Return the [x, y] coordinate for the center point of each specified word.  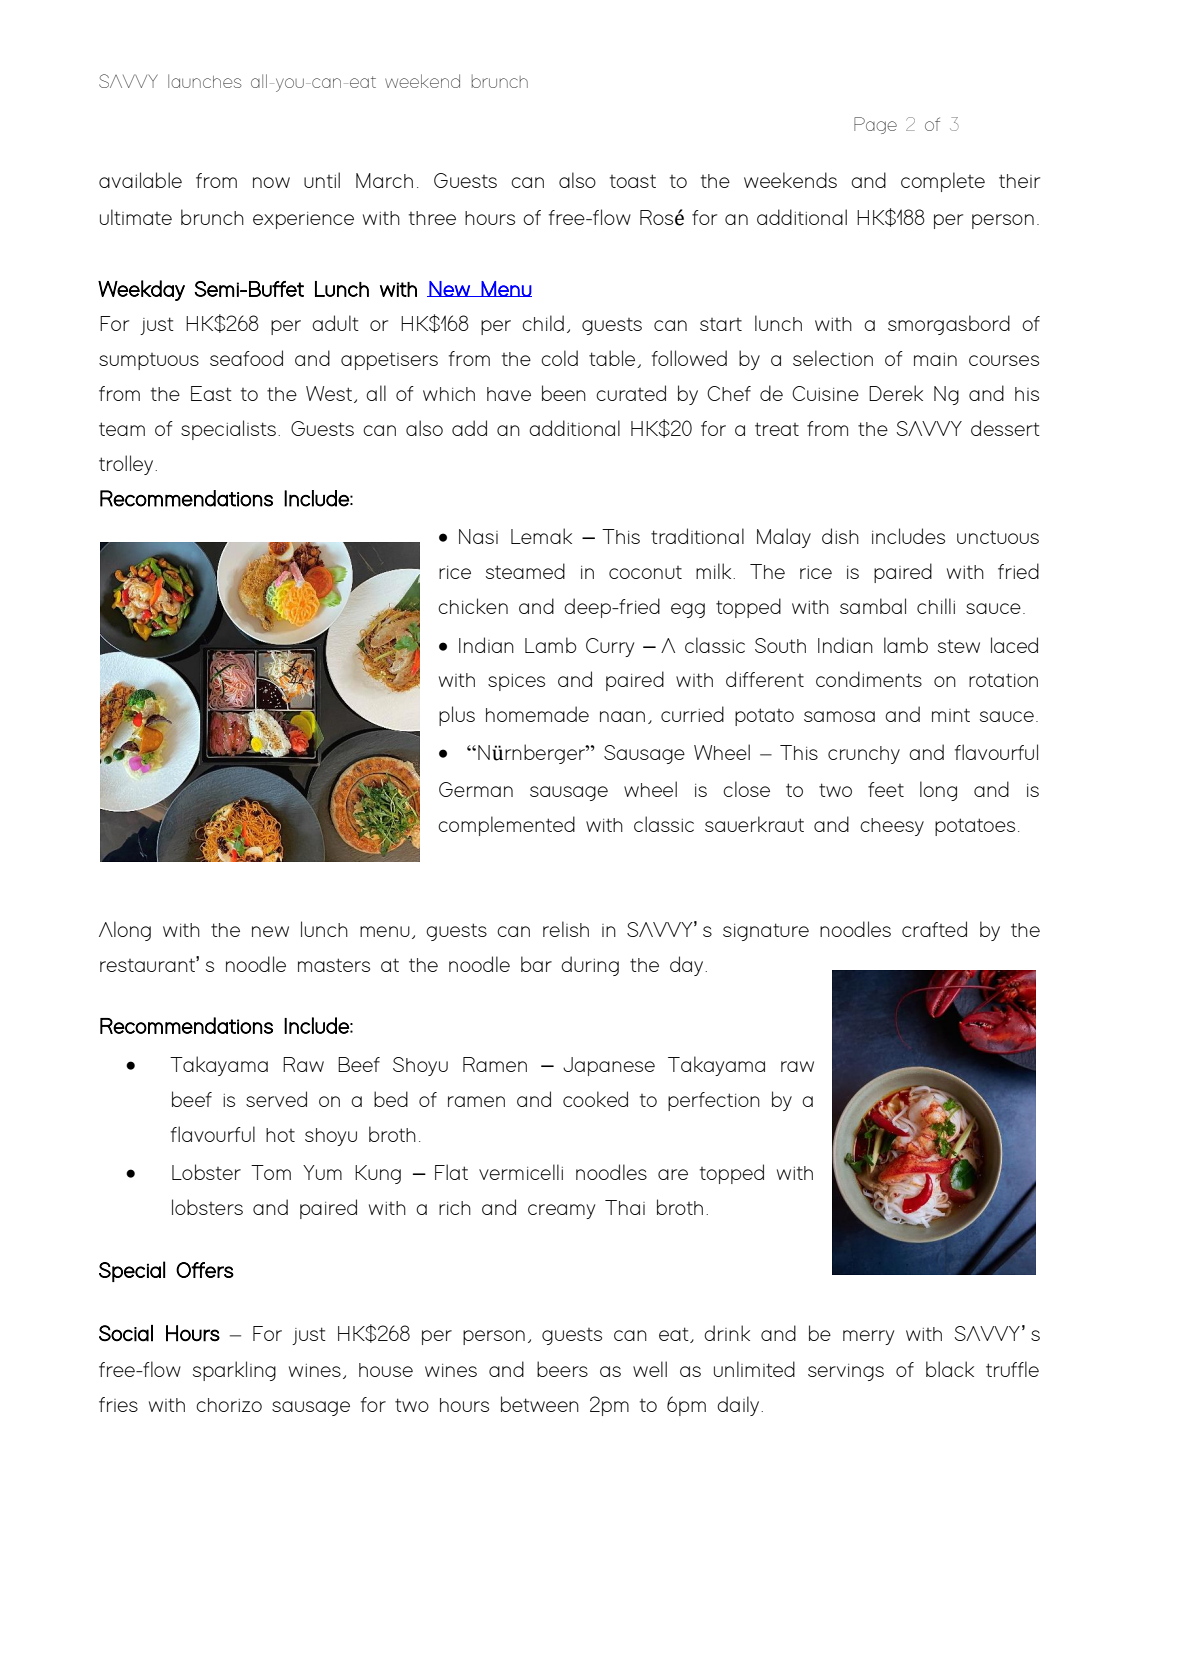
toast [633, 181]
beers [562, 1369]
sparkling [234, 1371]
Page [875, 125]
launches [205, 81]
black [950, 1369]
